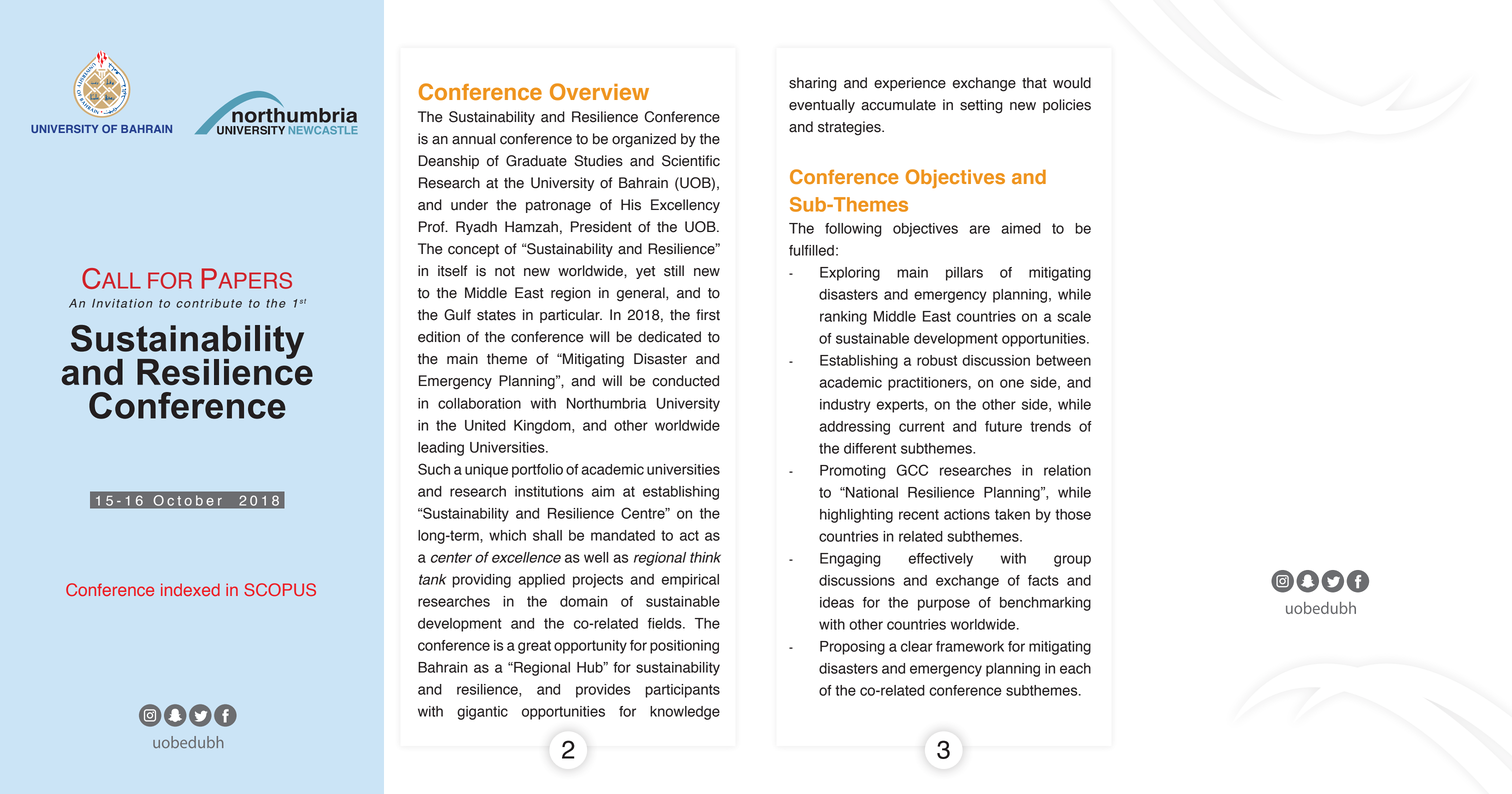 The height and width of the image is (794, 1512). I want to click on robust, so click(937, 360).
